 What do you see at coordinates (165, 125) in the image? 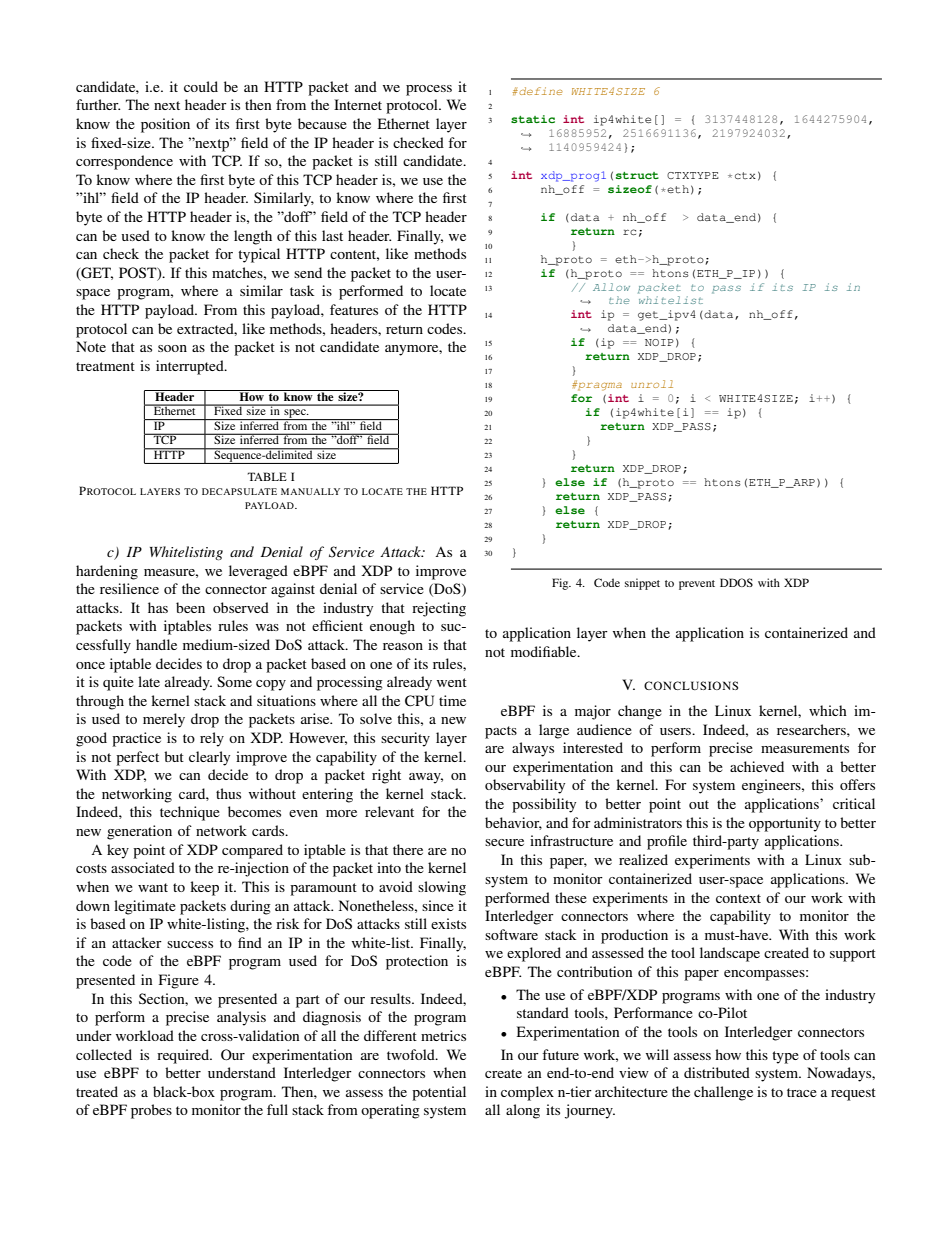
I see `position` at bounding box center [165, 125].
